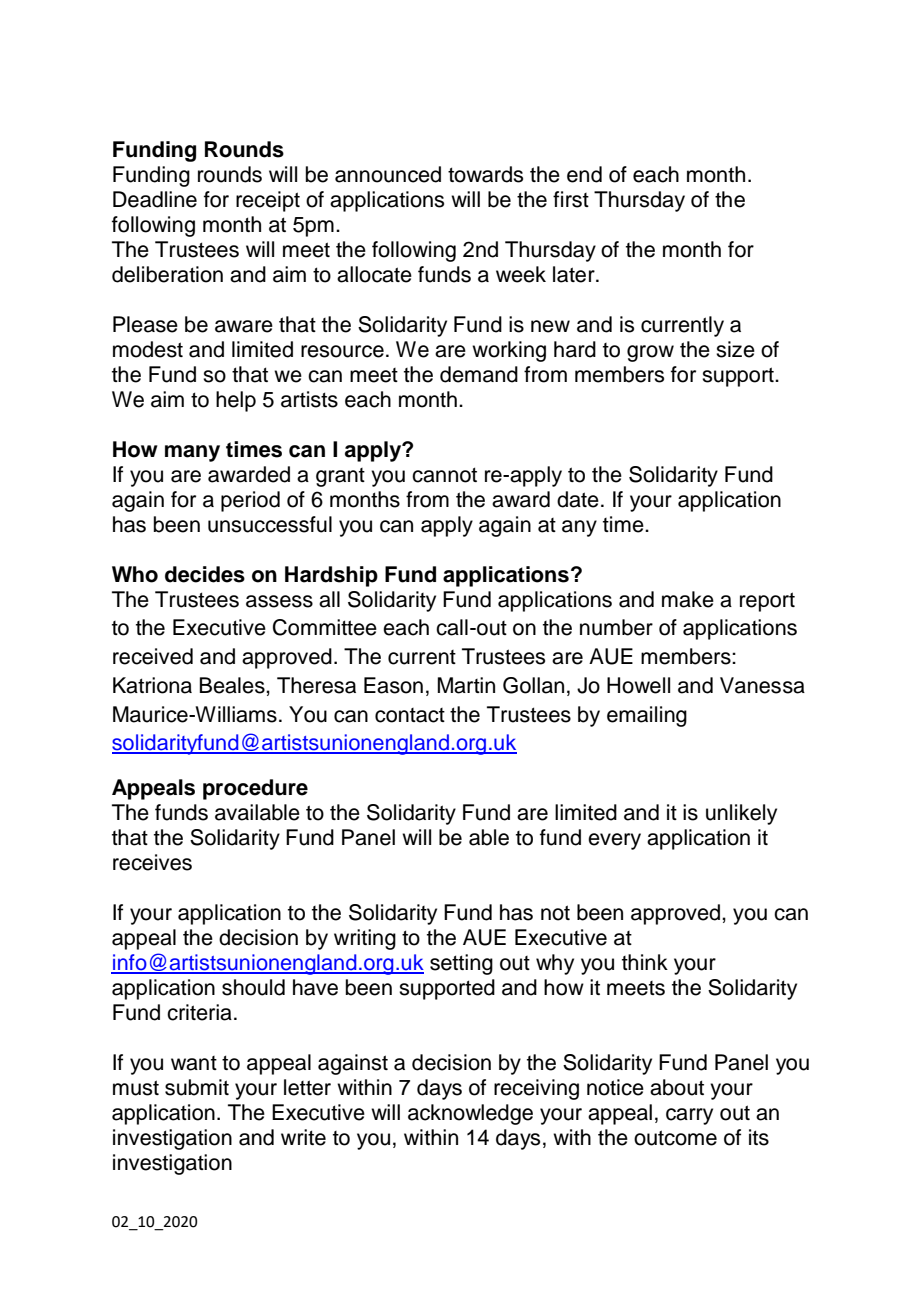  I want to click on many, so click(192, 453).
